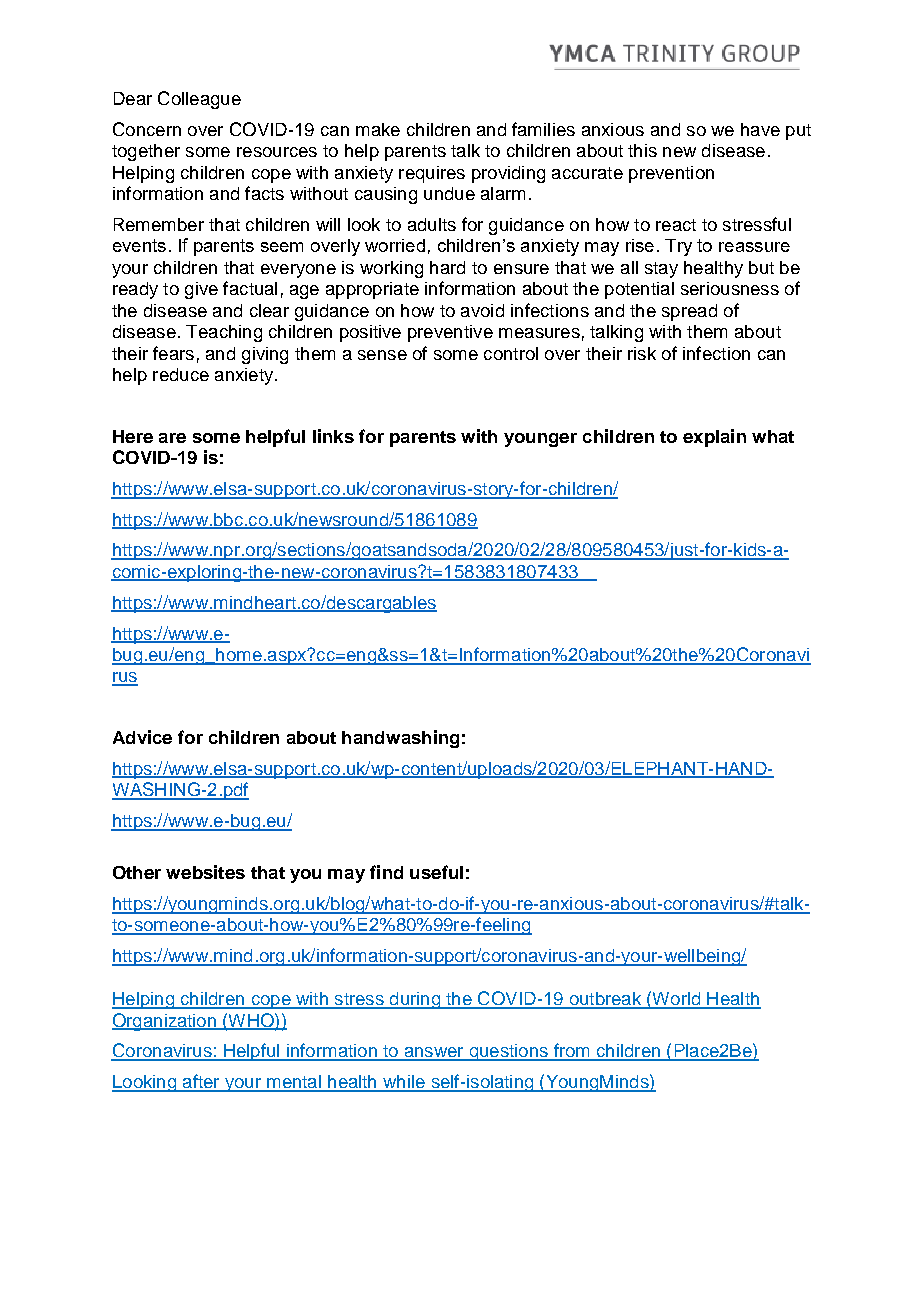 This page has height=1308, width=924. Describe the element at coordinates (760, 129) in the page. I see `have` at that location.
